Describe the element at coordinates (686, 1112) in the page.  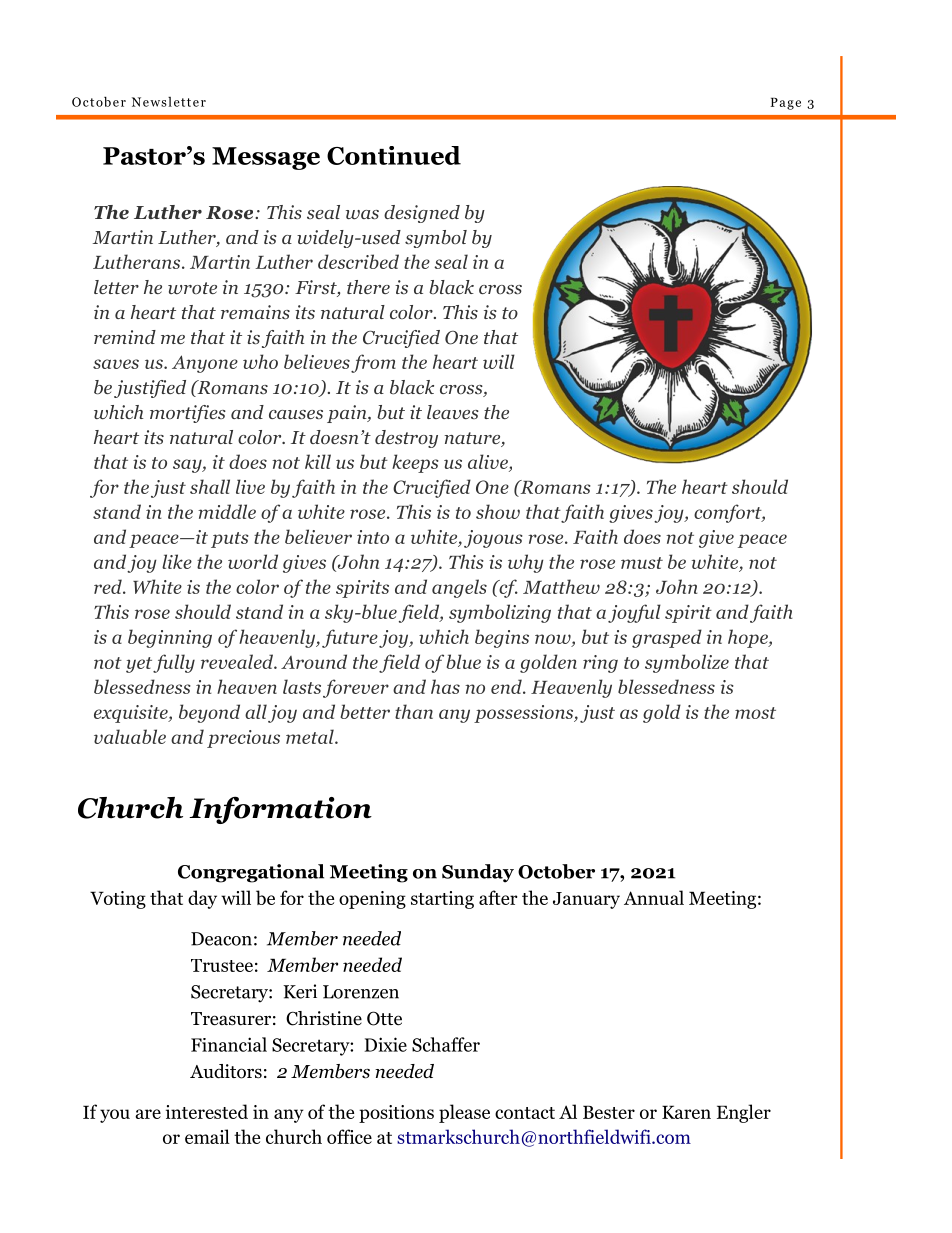
I see `Karen` at that location.
